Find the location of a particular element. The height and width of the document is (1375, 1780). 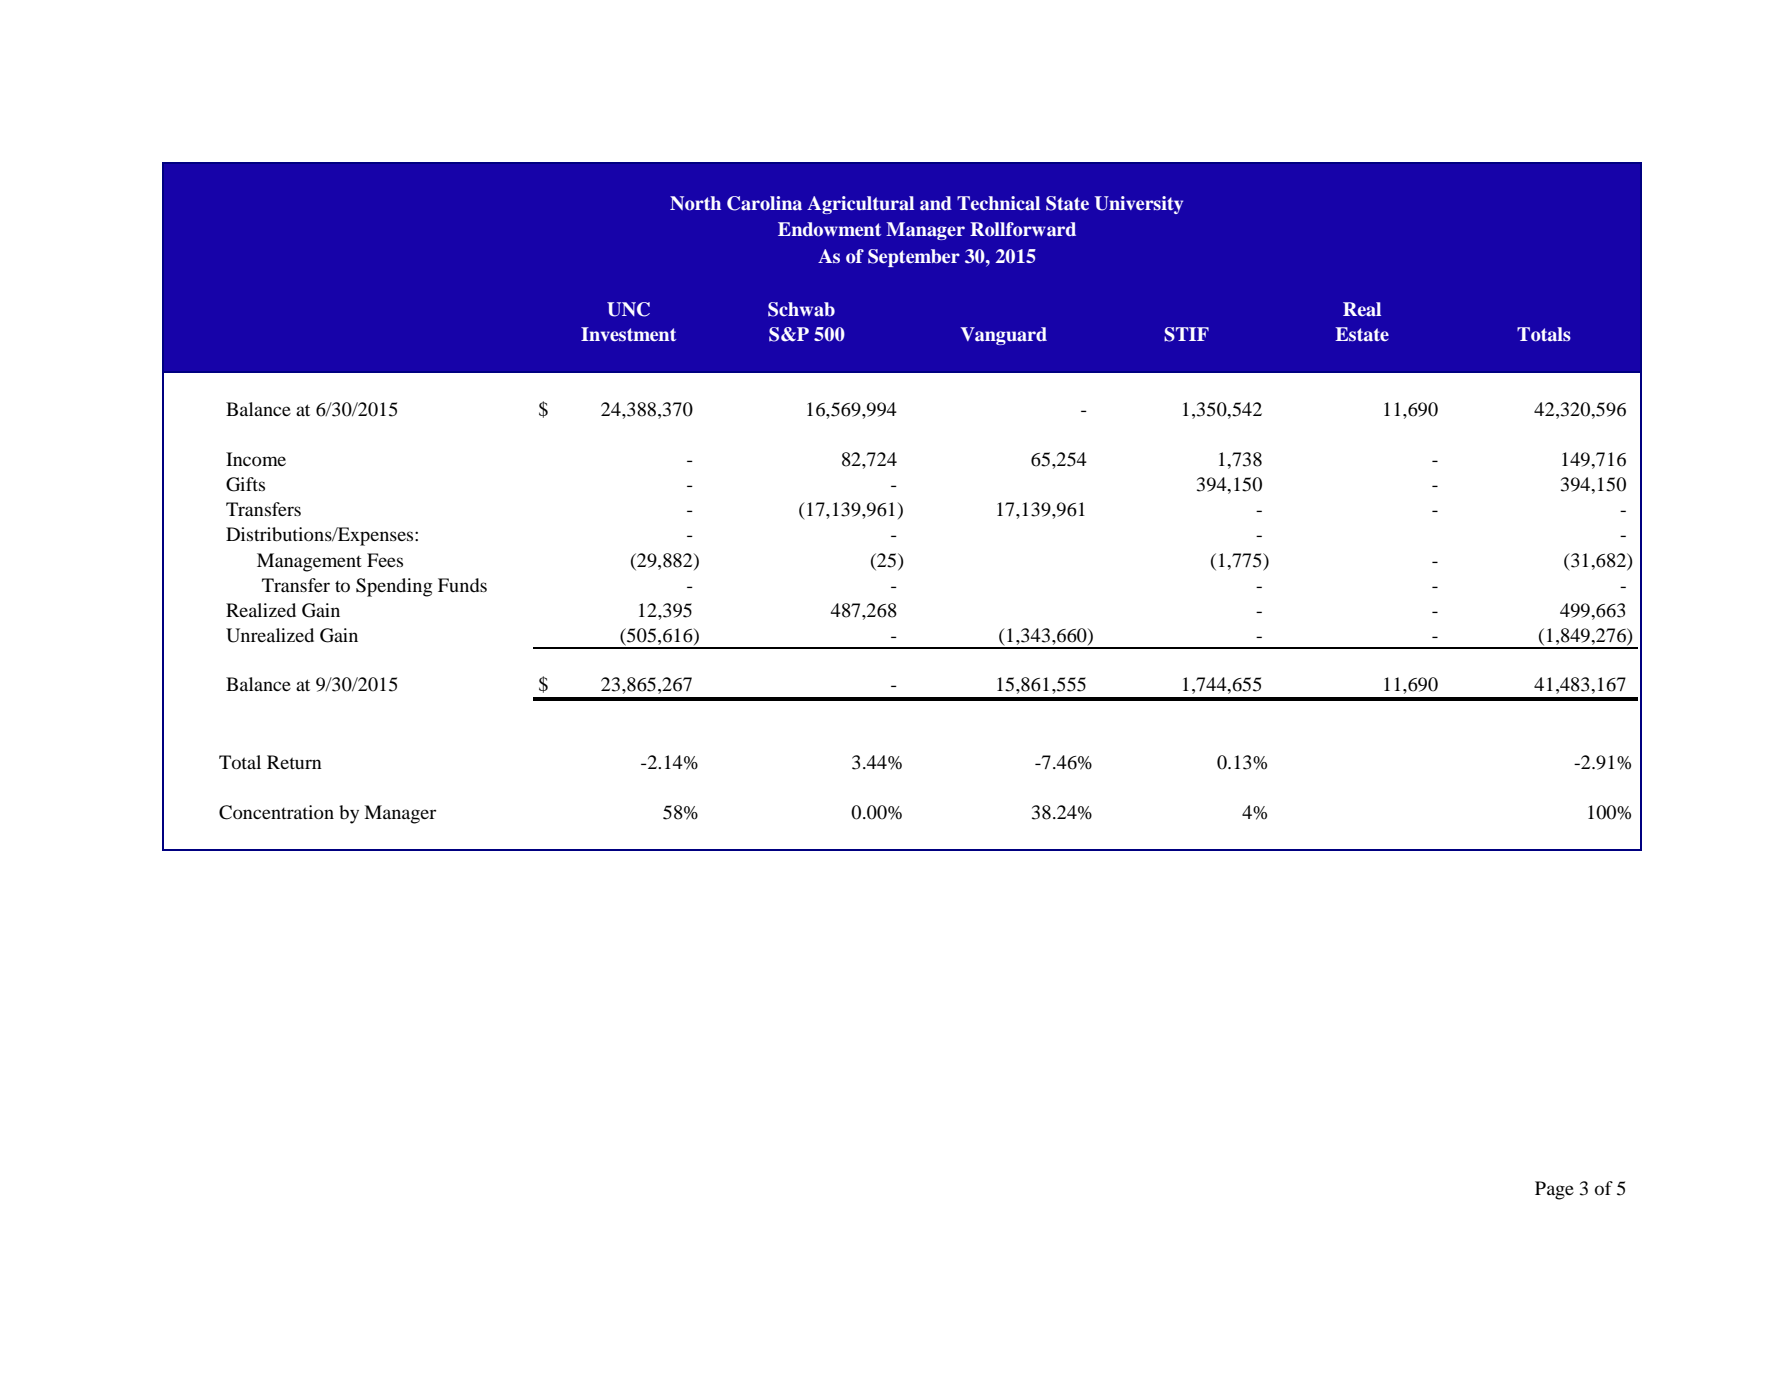

Funds is located at coordinates (462, 585).
